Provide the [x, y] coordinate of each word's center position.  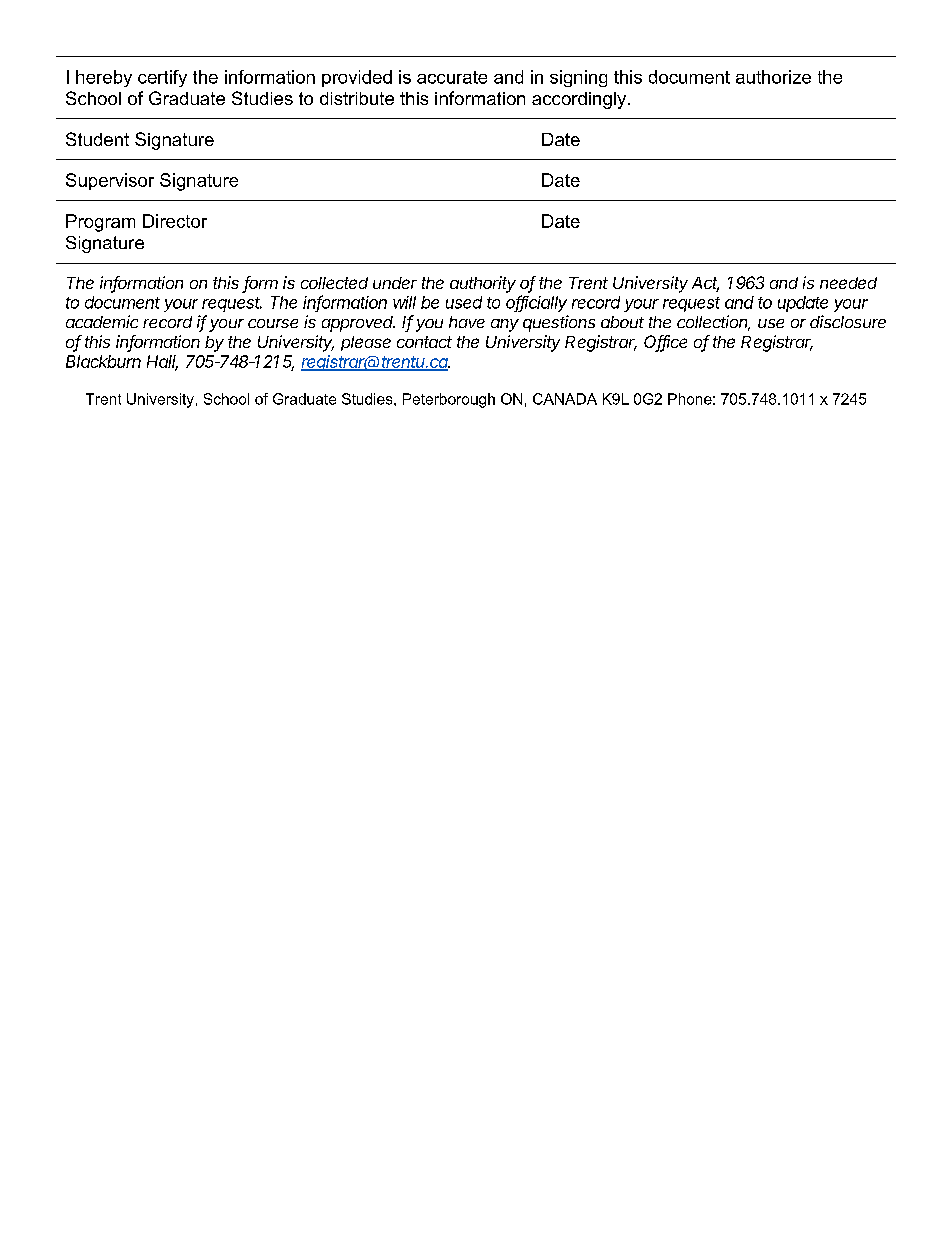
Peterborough [449, 400]
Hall [162, 362]
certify [162, 78]
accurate [452, 77]
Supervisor [110, 181]
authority [483, 284]
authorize [773, 77]
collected [334, 283]
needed [848, 283]
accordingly [580, 100]
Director [175, 221]
